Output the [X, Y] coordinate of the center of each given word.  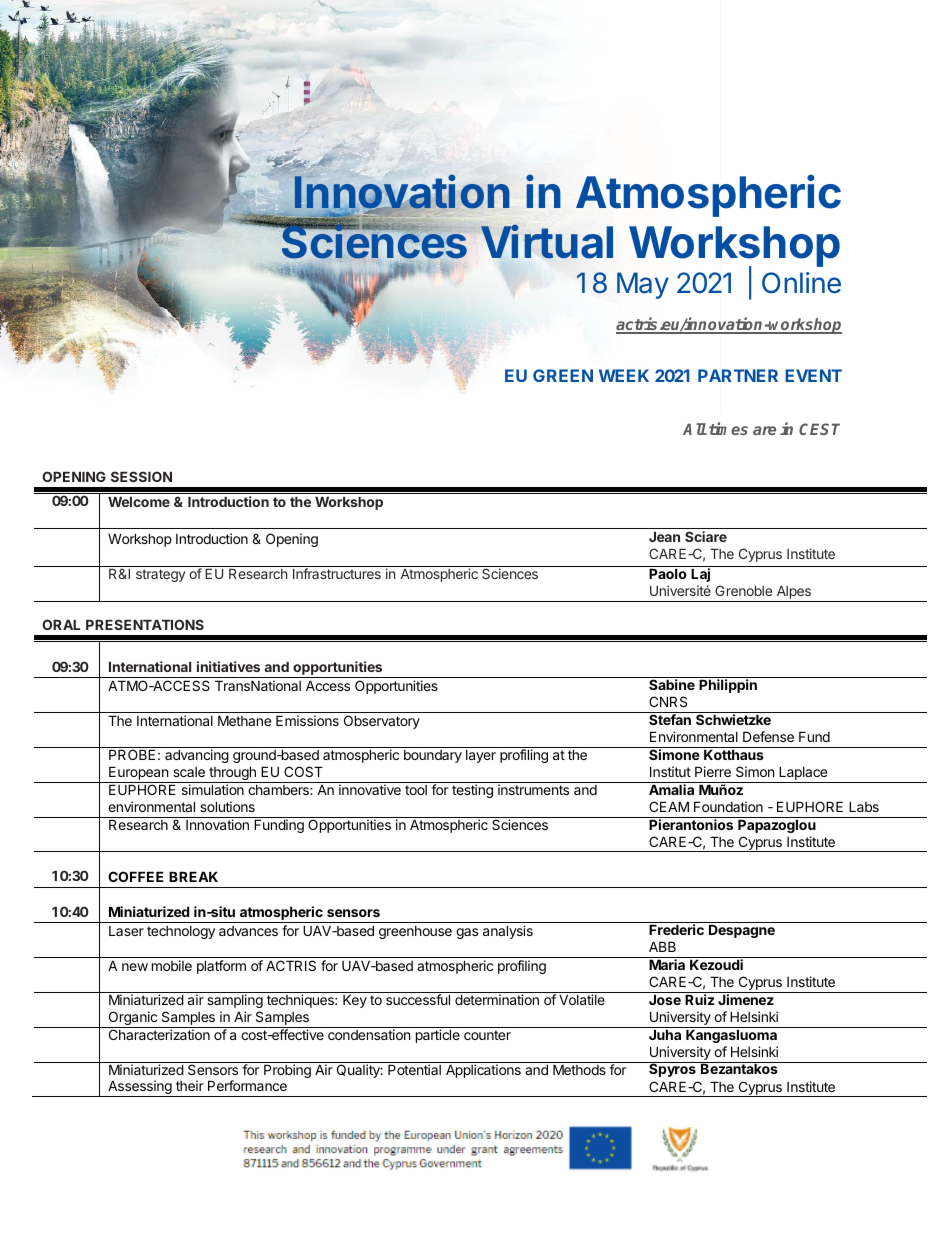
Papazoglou [777, 825]
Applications [483, 1071]
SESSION [141, 476]
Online [801, 283]
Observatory [382, 722]
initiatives [228, 666]
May [643, 285]
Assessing [140, 1088]
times [728, 428]
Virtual [547, 242]
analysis [508, 932]
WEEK [624, 375]
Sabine [672, 684]
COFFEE [136, 876]
